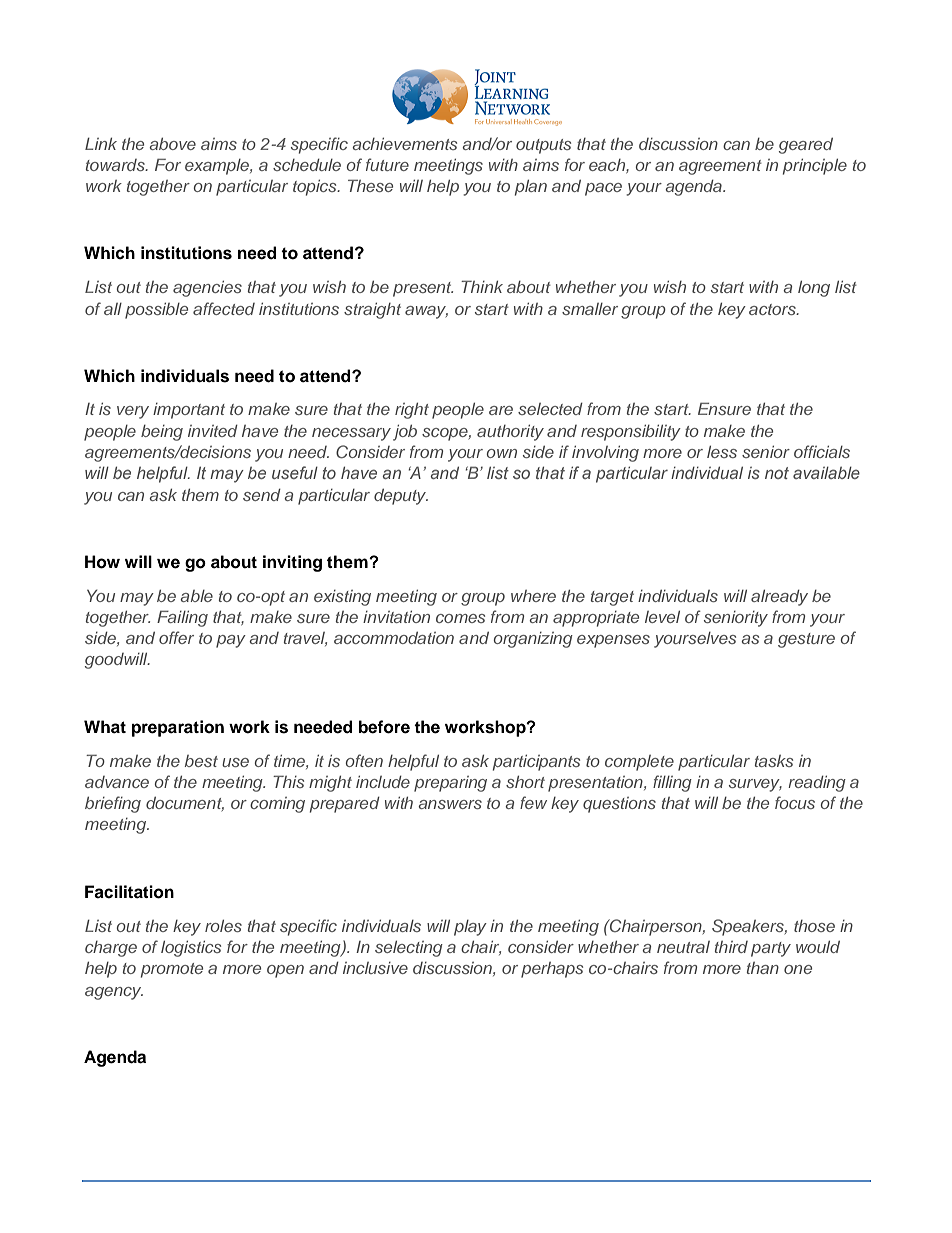 Image resolution: width=952 pixels, height=1233 pixels. I want to click on right, so click(412, 411).
